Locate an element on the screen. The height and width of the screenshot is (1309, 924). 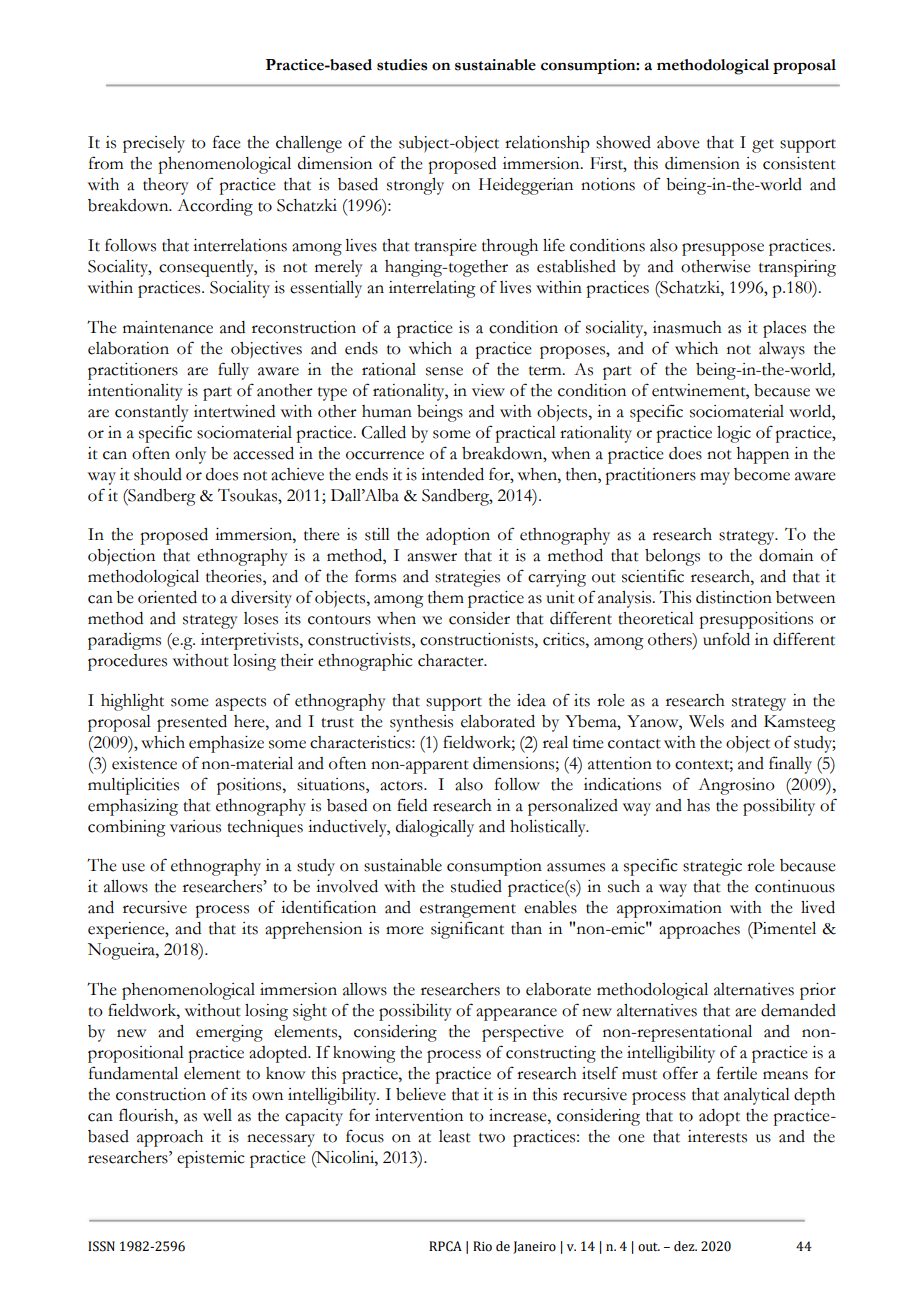
precisely is located at coordinates (154, 144).
